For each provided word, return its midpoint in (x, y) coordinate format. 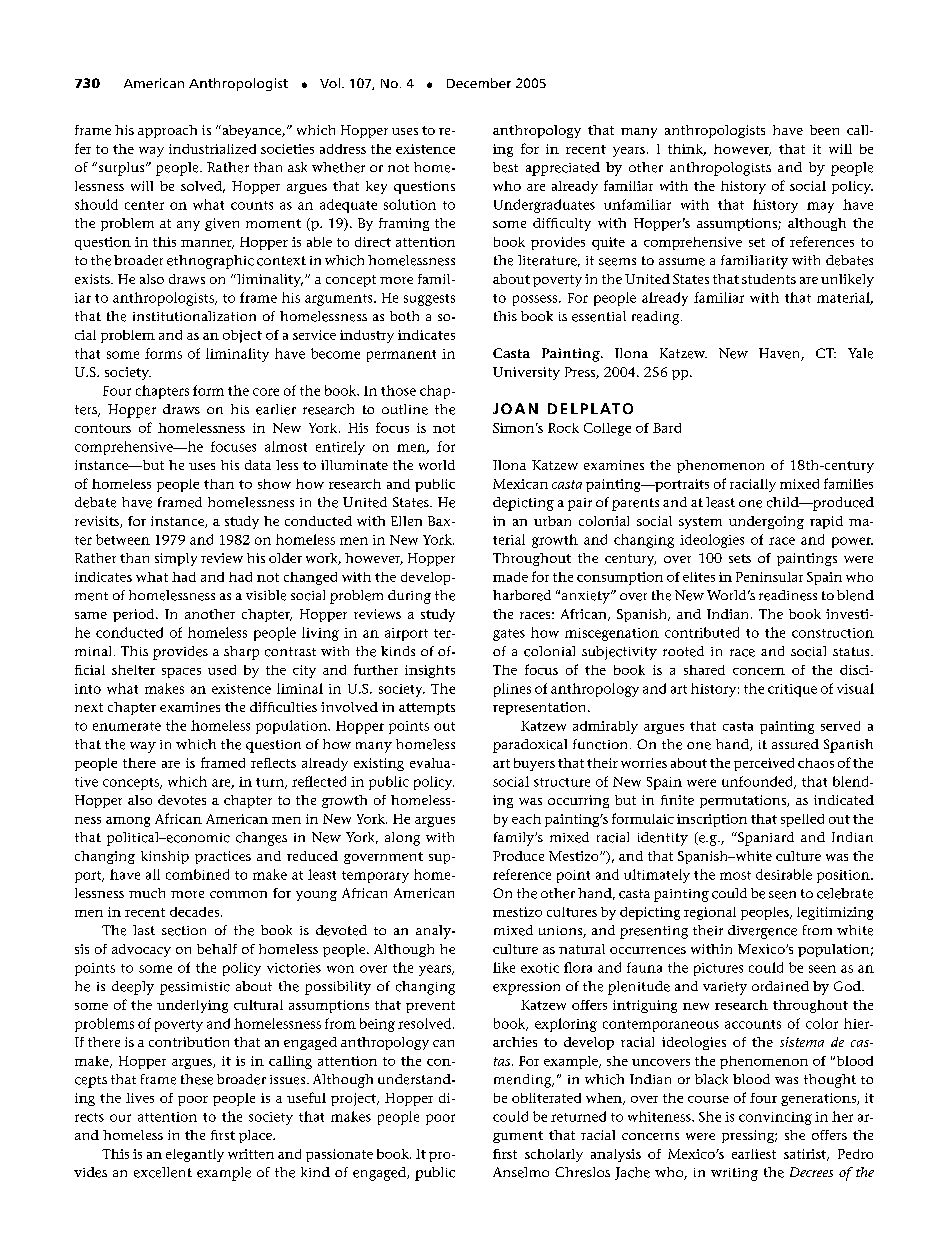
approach (167, 131)
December (479, 83)
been (824, 130)
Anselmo (521, 1172)
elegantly (195, 1155)
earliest (754, 1154)
